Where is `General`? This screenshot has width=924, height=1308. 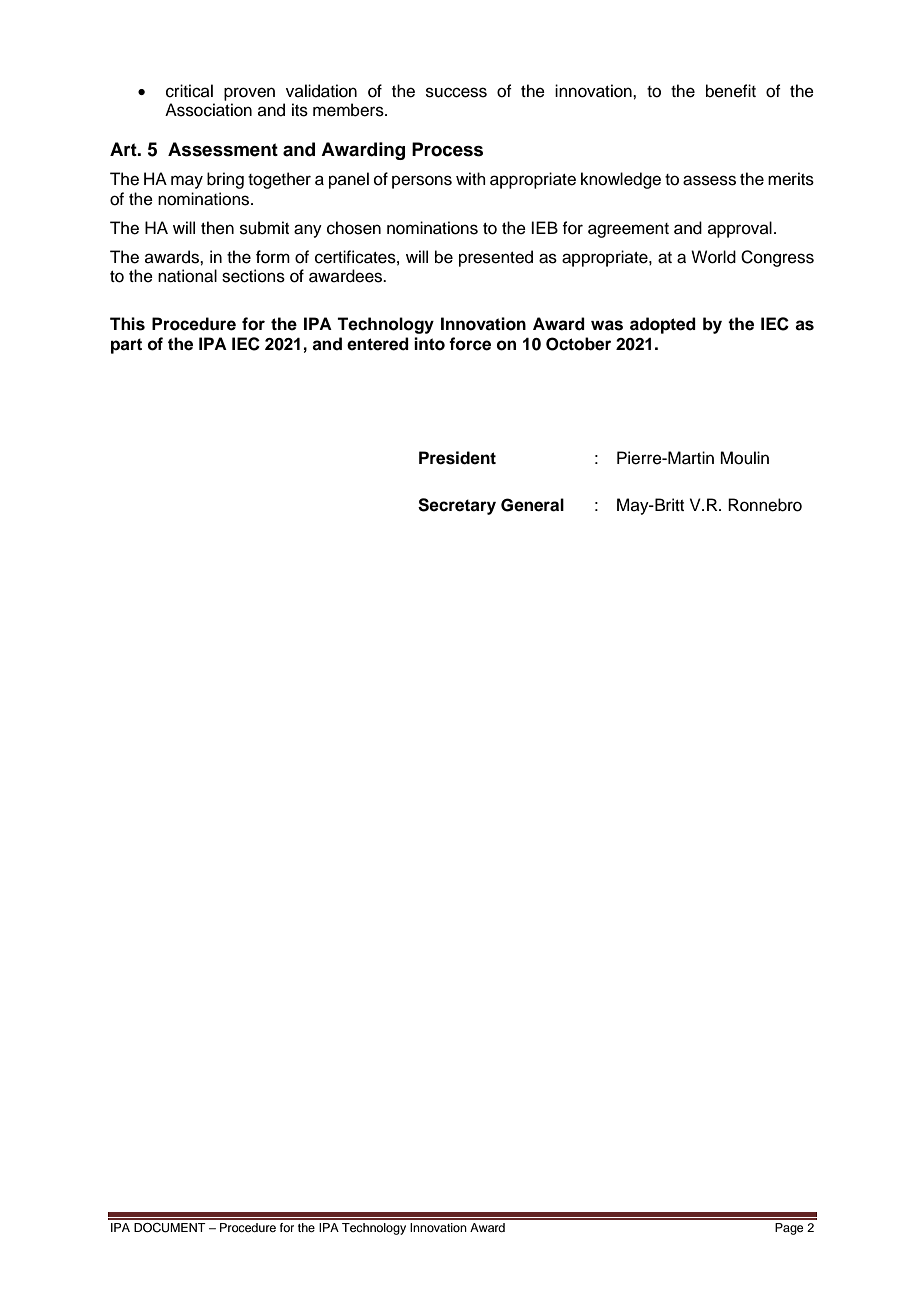
General is located at coordinates (532, 505).
